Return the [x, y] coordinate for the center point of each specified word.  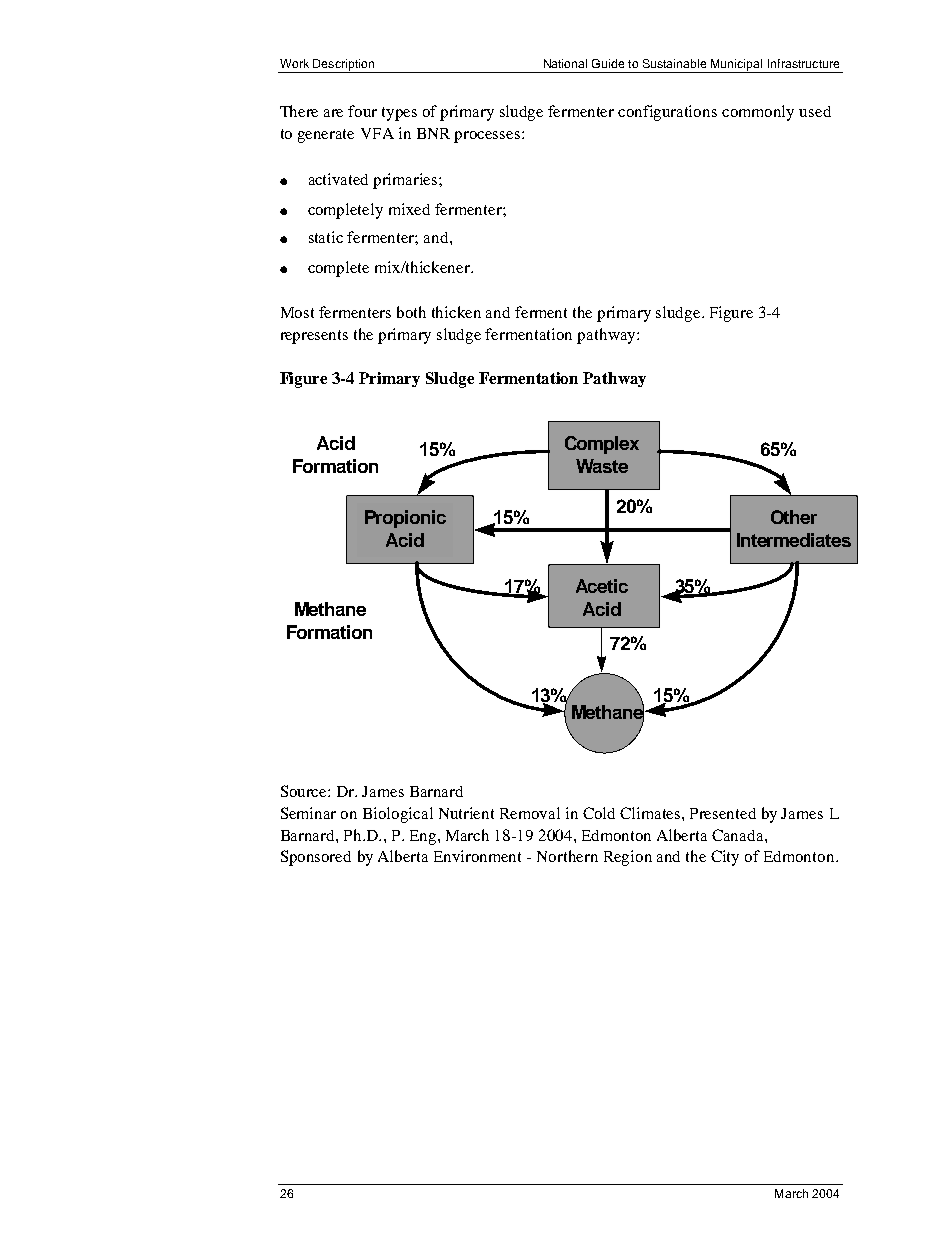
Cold [599, 813]
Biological [398, 815]
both [411, 312]
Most [297, 312]
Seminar [308, 813]
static [326, 237]
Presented [723, 813]
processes [488, 137]
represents [314, 337]
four [362, 111]
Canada [739, 835]
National [565, 63]
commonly [758, 113]
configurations [667, 113]
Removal [530, 813]
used [815, 111]
